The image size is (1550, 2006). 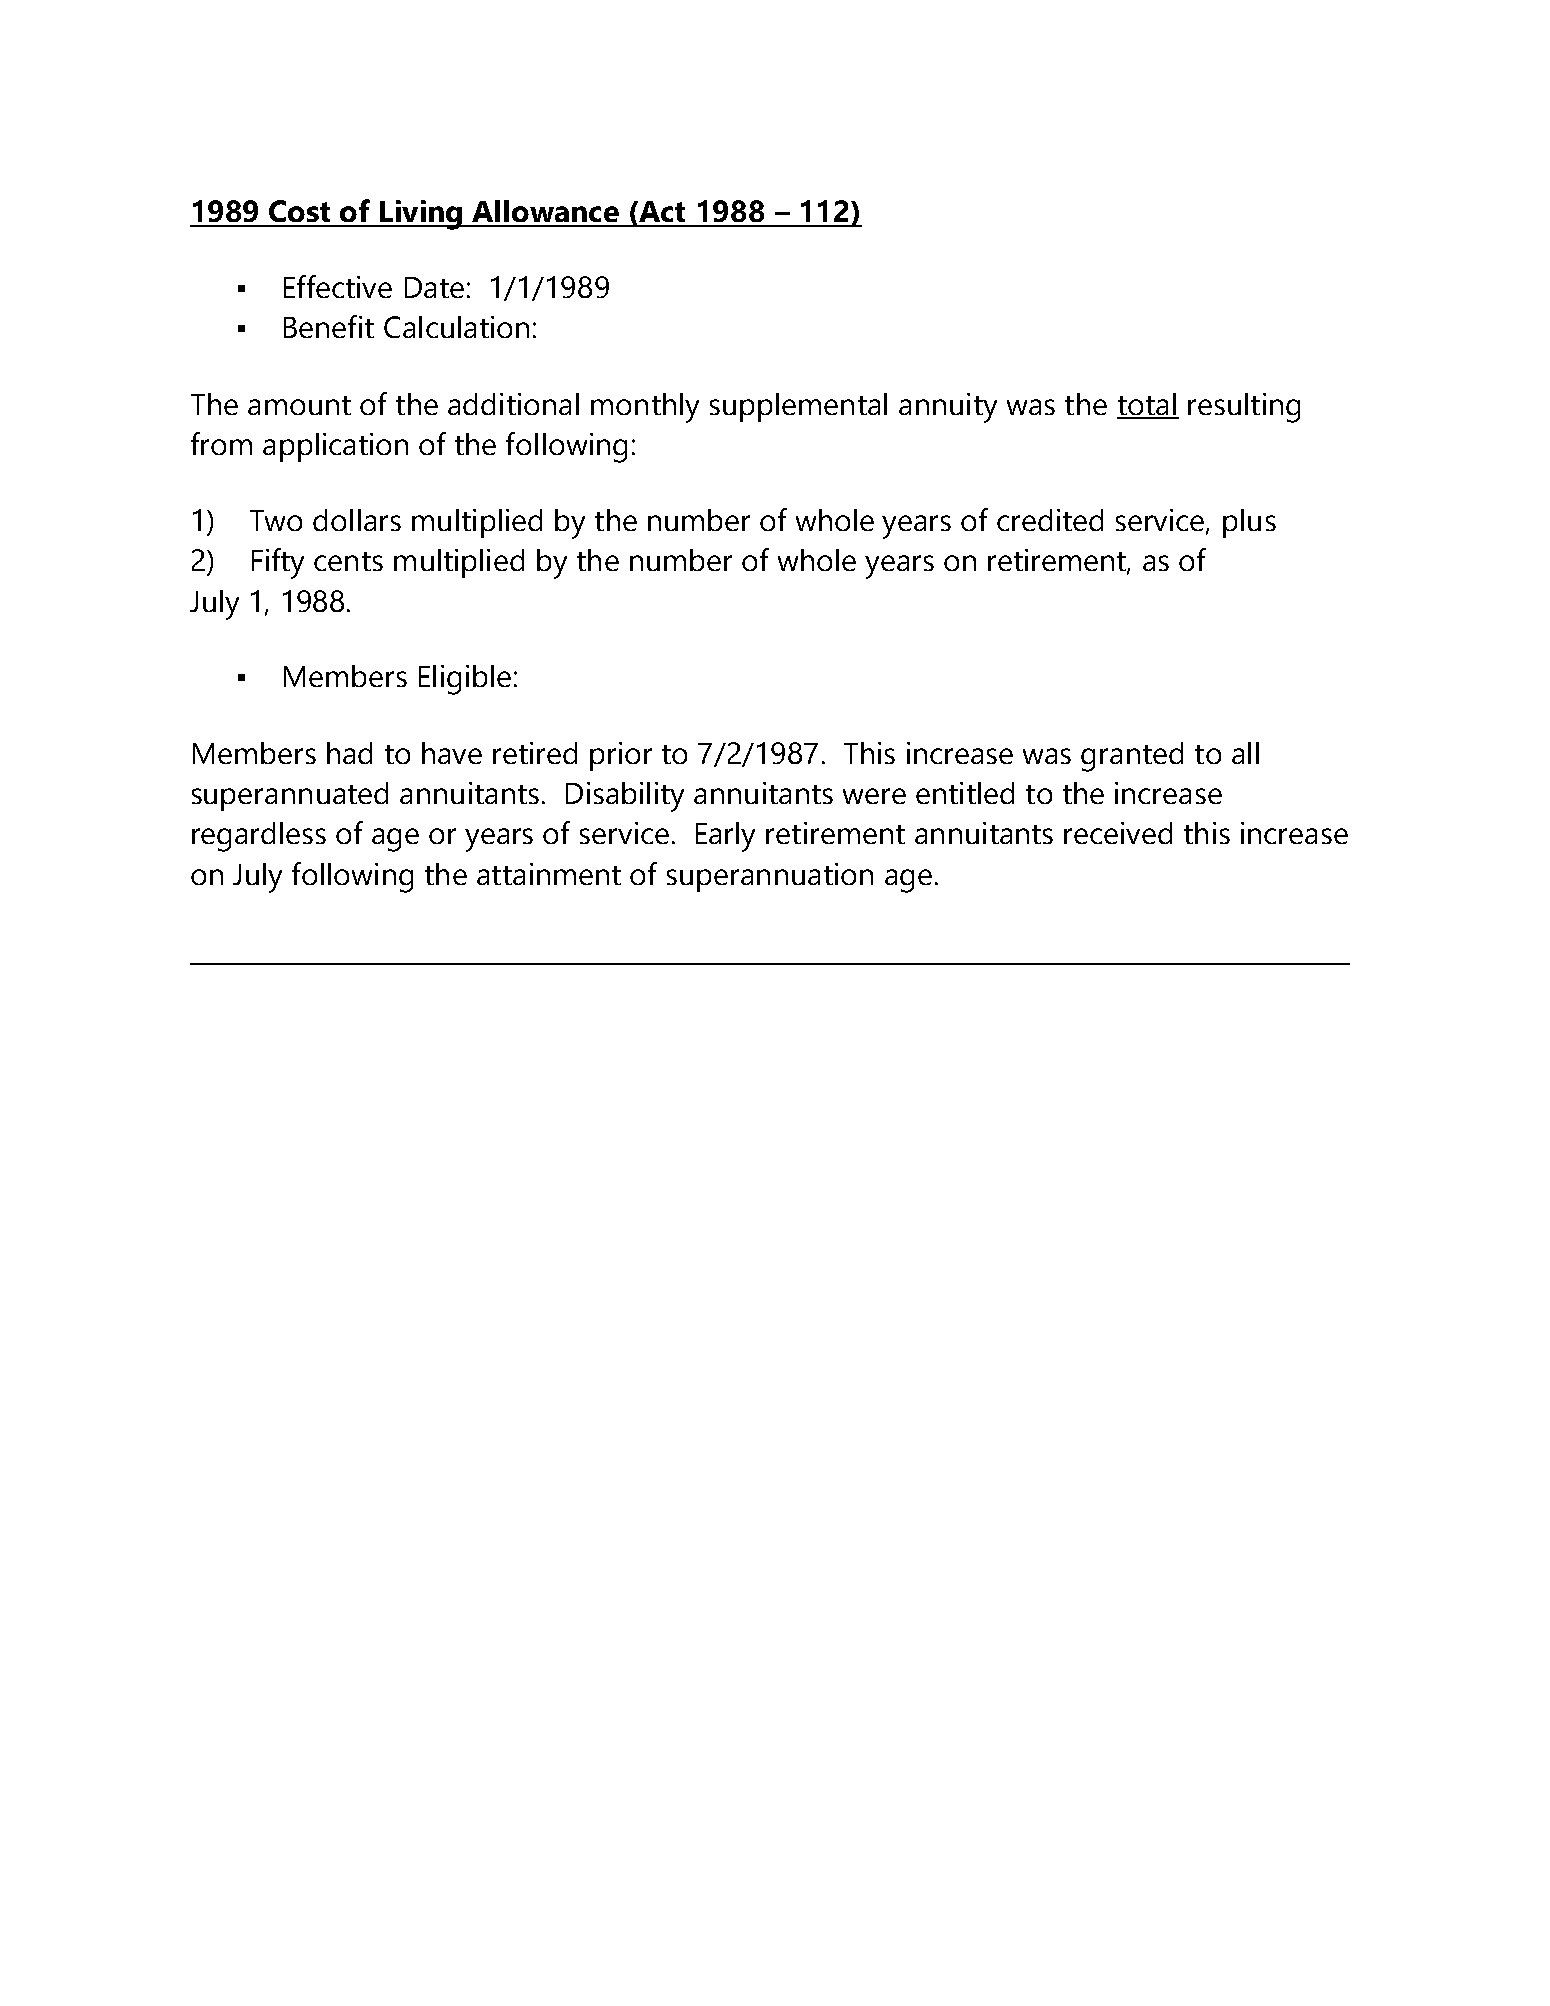 What do you see at coordinates (798, 407) in the page?
I see `supplemental` at bounding box center [798, 407].
